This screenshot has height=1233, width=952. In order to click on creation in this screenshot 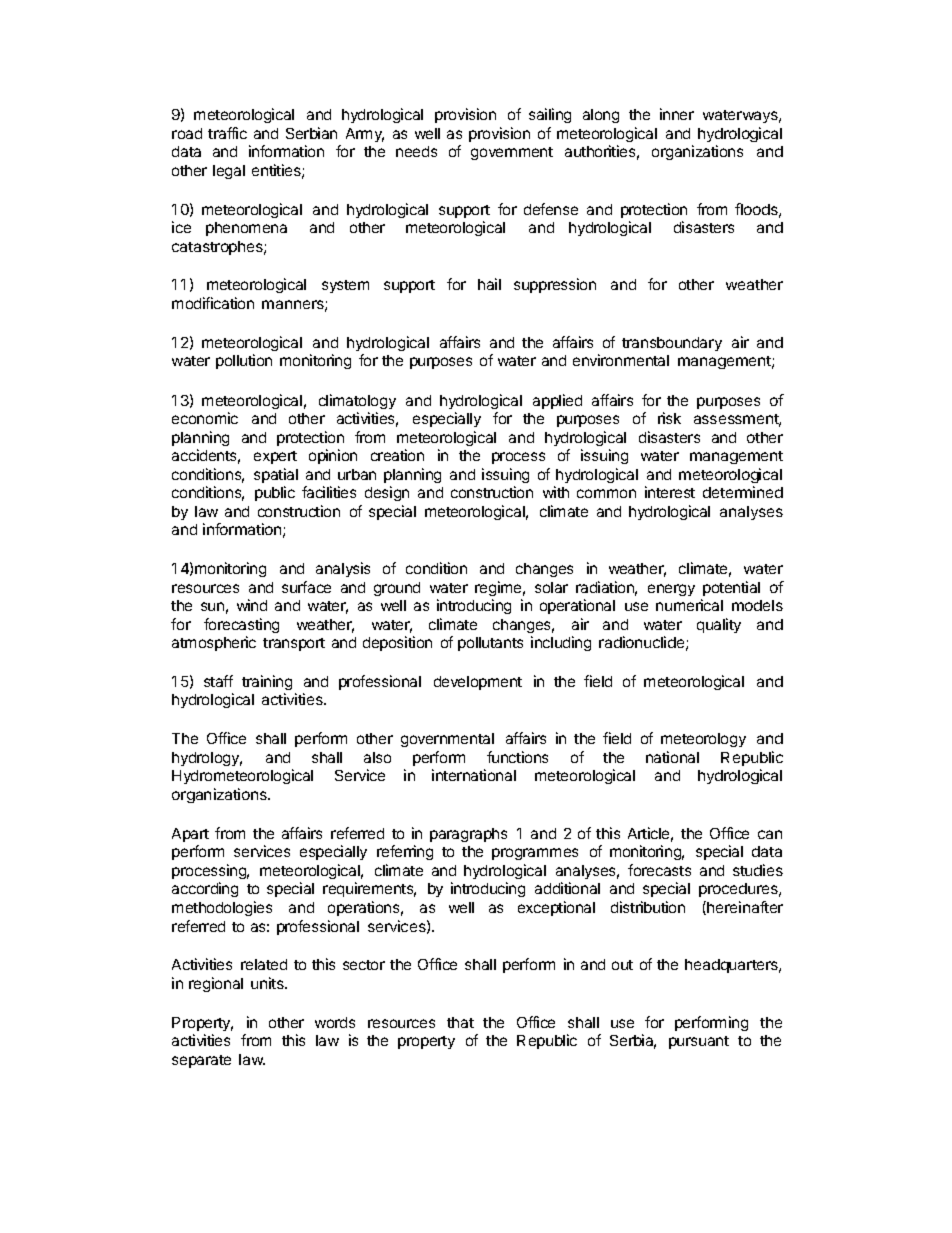, I will do `click(397, 455)`.
